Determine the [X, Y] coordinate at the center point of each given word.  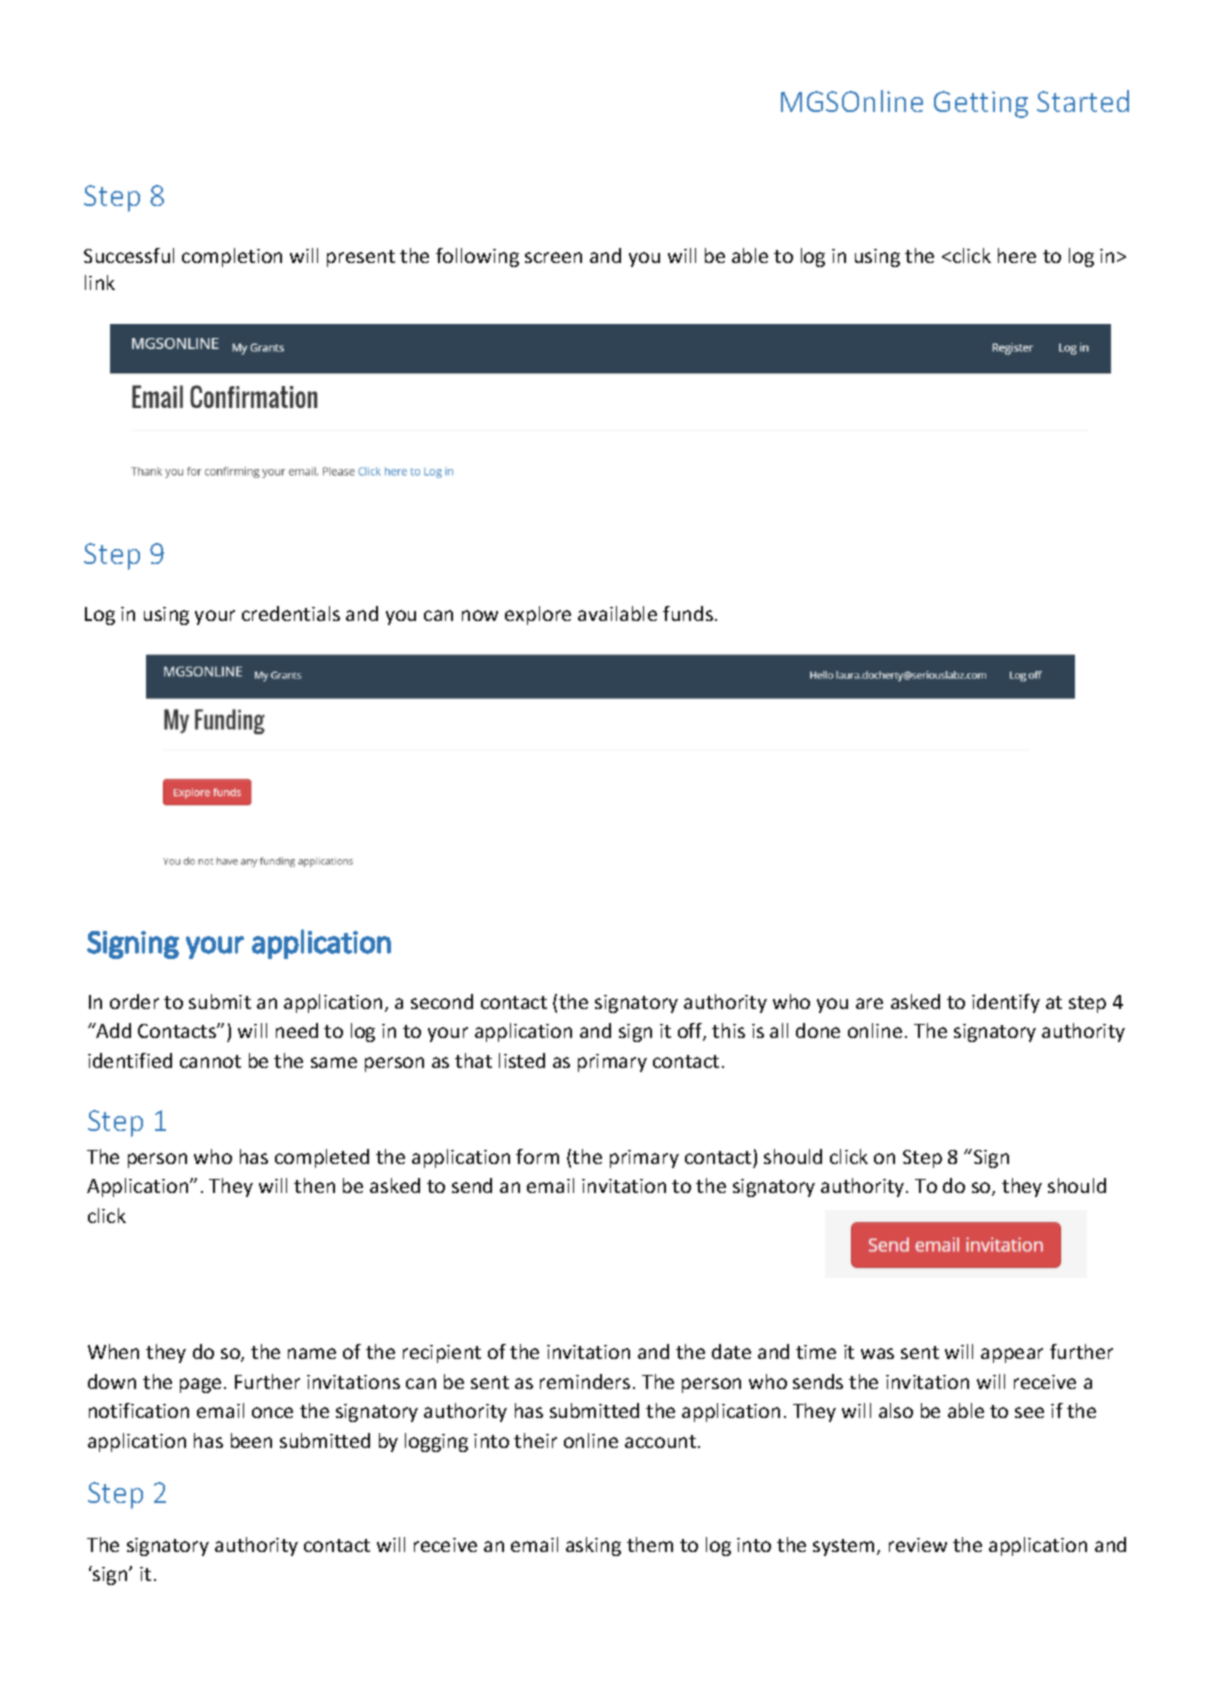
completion [232, 257]
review [918, 1545]
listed [522, 1060]
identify [1006, 1003]
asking [593, 1546]
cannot [210, 1061]
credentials [291, 613]
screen [553, 257]
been [251, 1440]
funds [688, 613]
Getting [981, 104]
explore [538, 615]
